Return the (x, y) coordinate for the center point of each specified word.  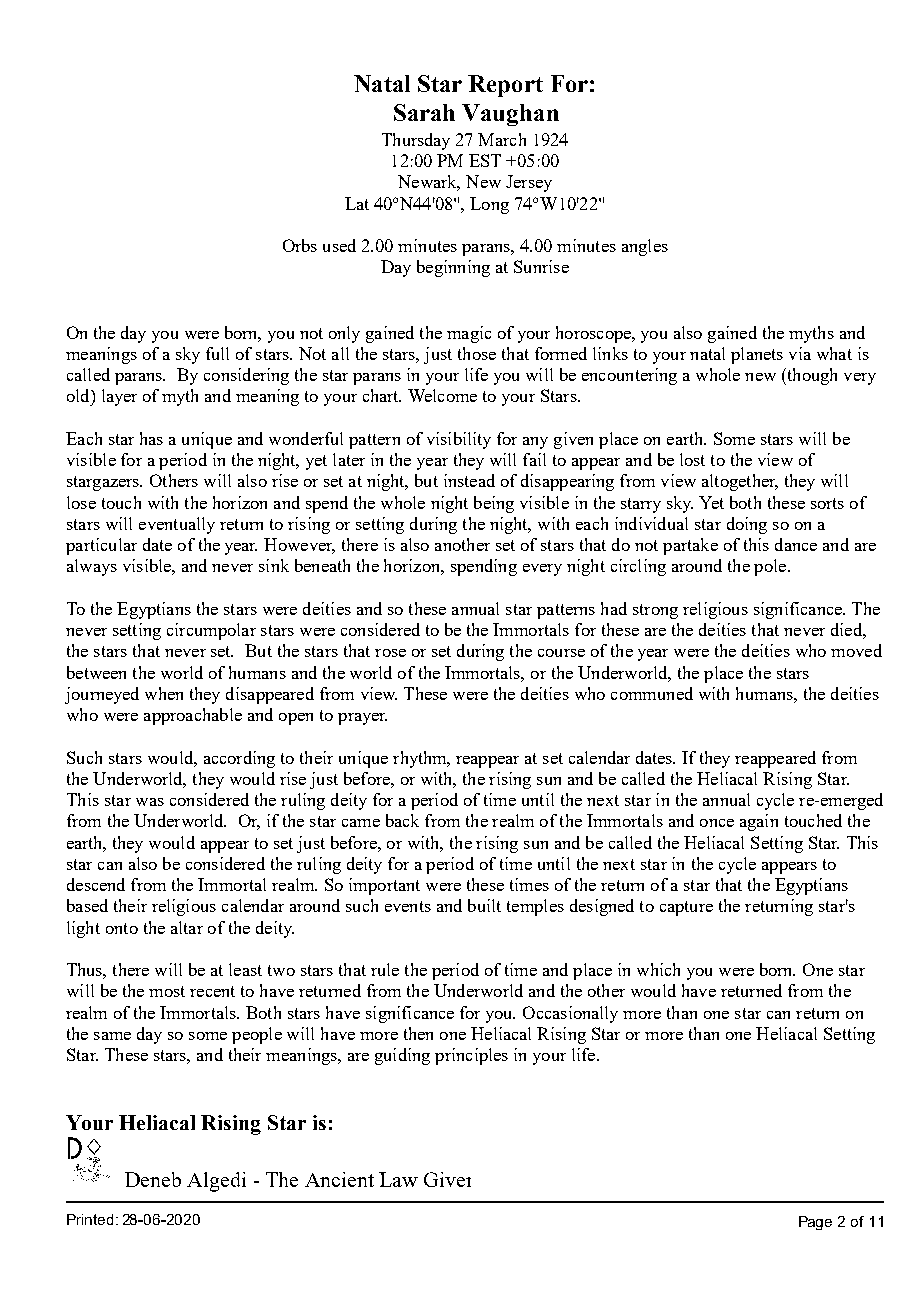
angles (645, 247)
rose (390, 653)
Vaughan (510, 115)
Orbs (300, 245)
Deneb (153, 1179)
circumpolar (211, 631)
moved (856, 650)
